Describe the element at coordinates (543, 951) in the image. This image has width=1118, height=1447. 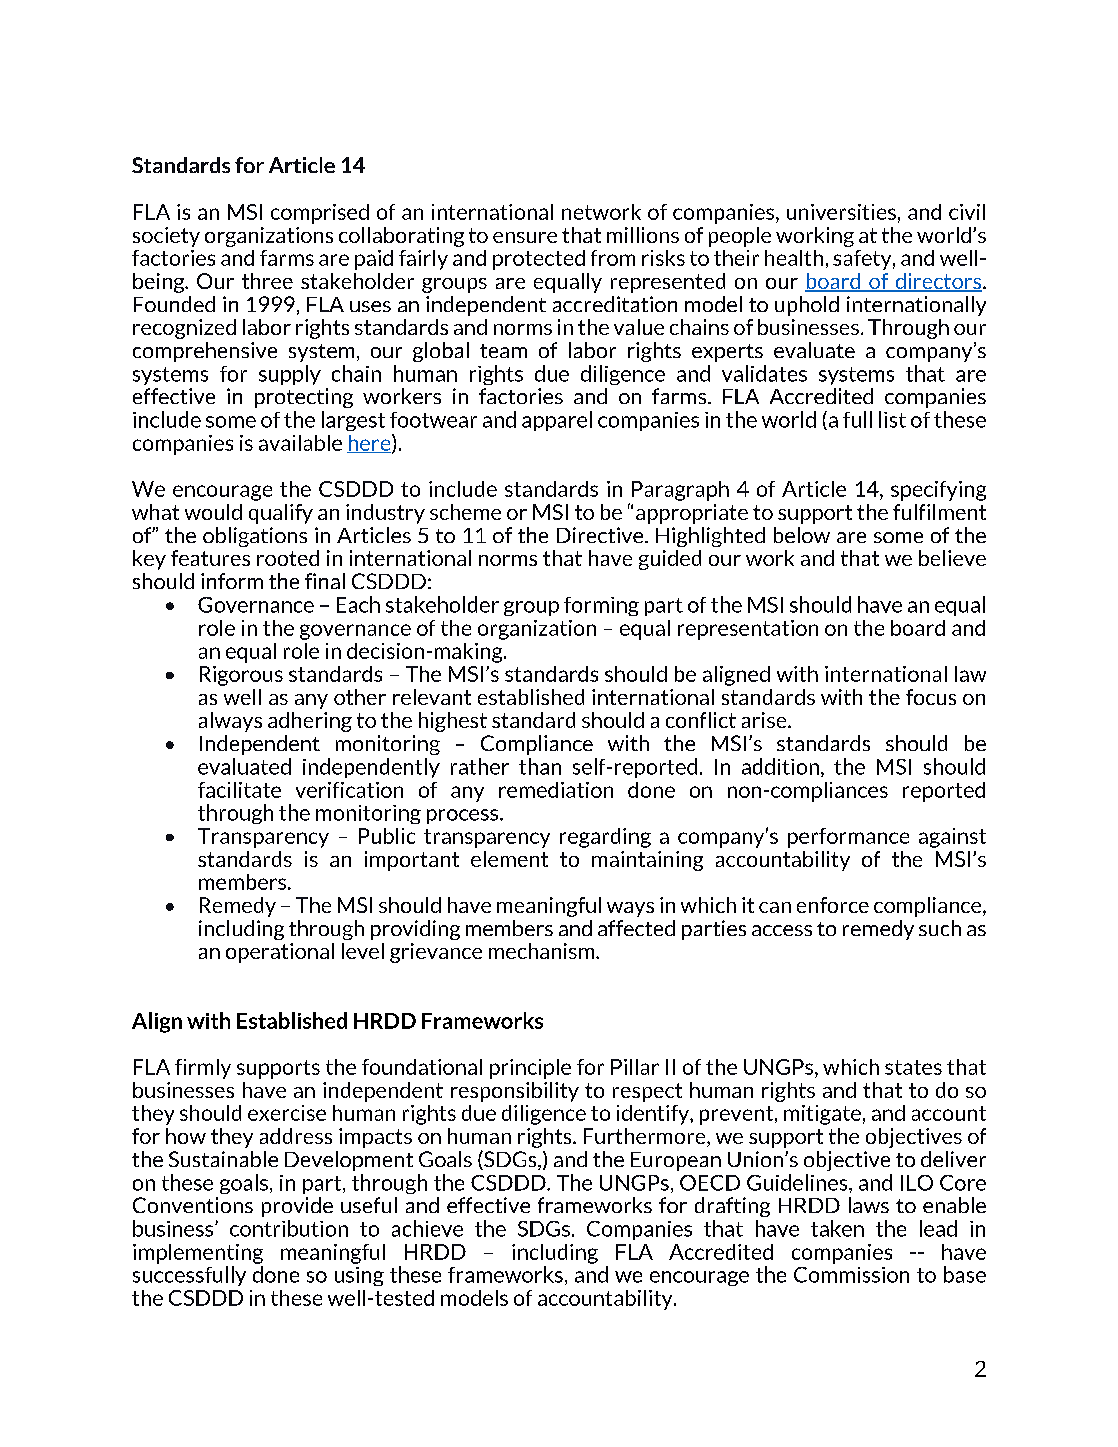
I see `mechanism` at that location.
